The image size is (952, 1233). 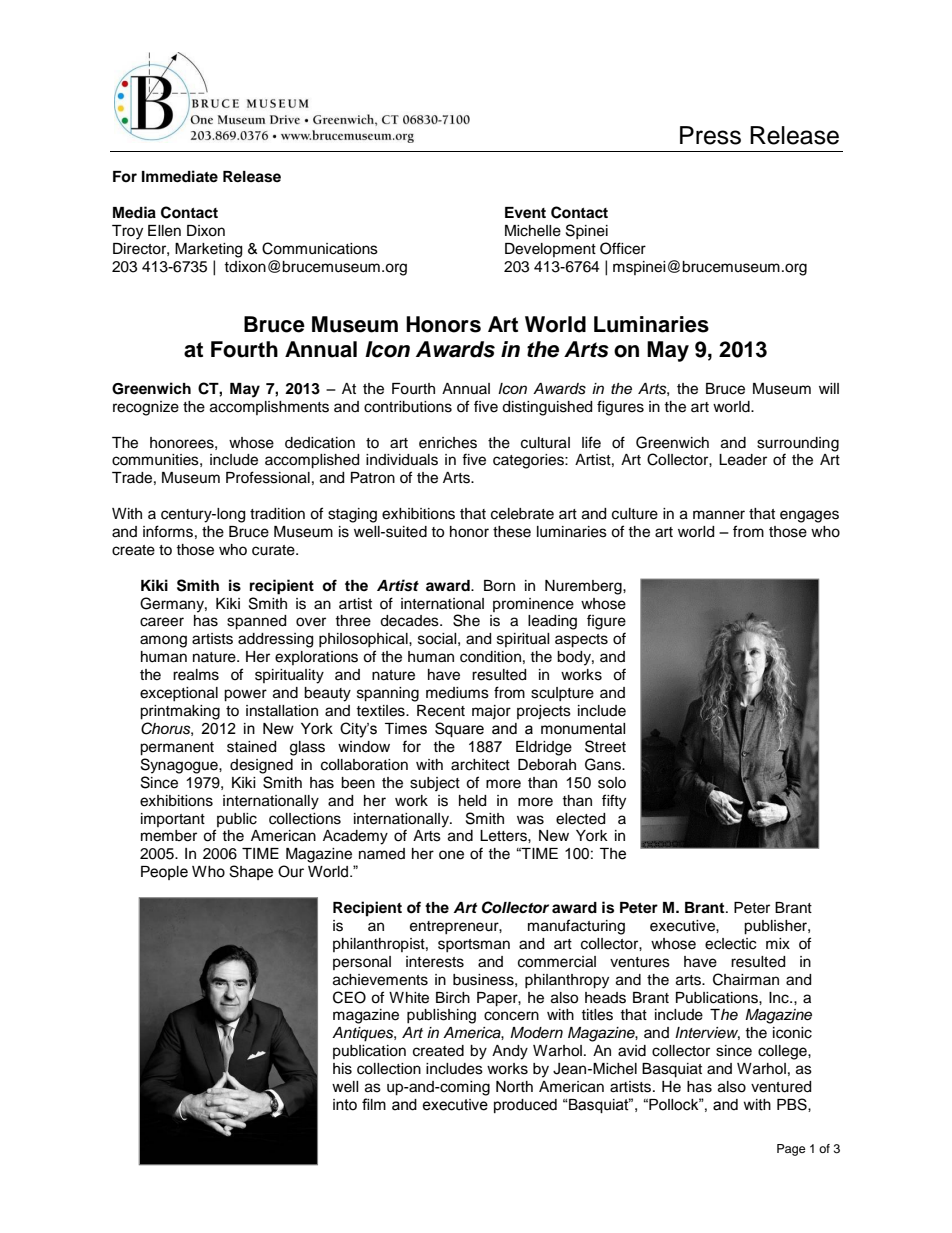 I want to click on realms, so click(x=196, y=675).
